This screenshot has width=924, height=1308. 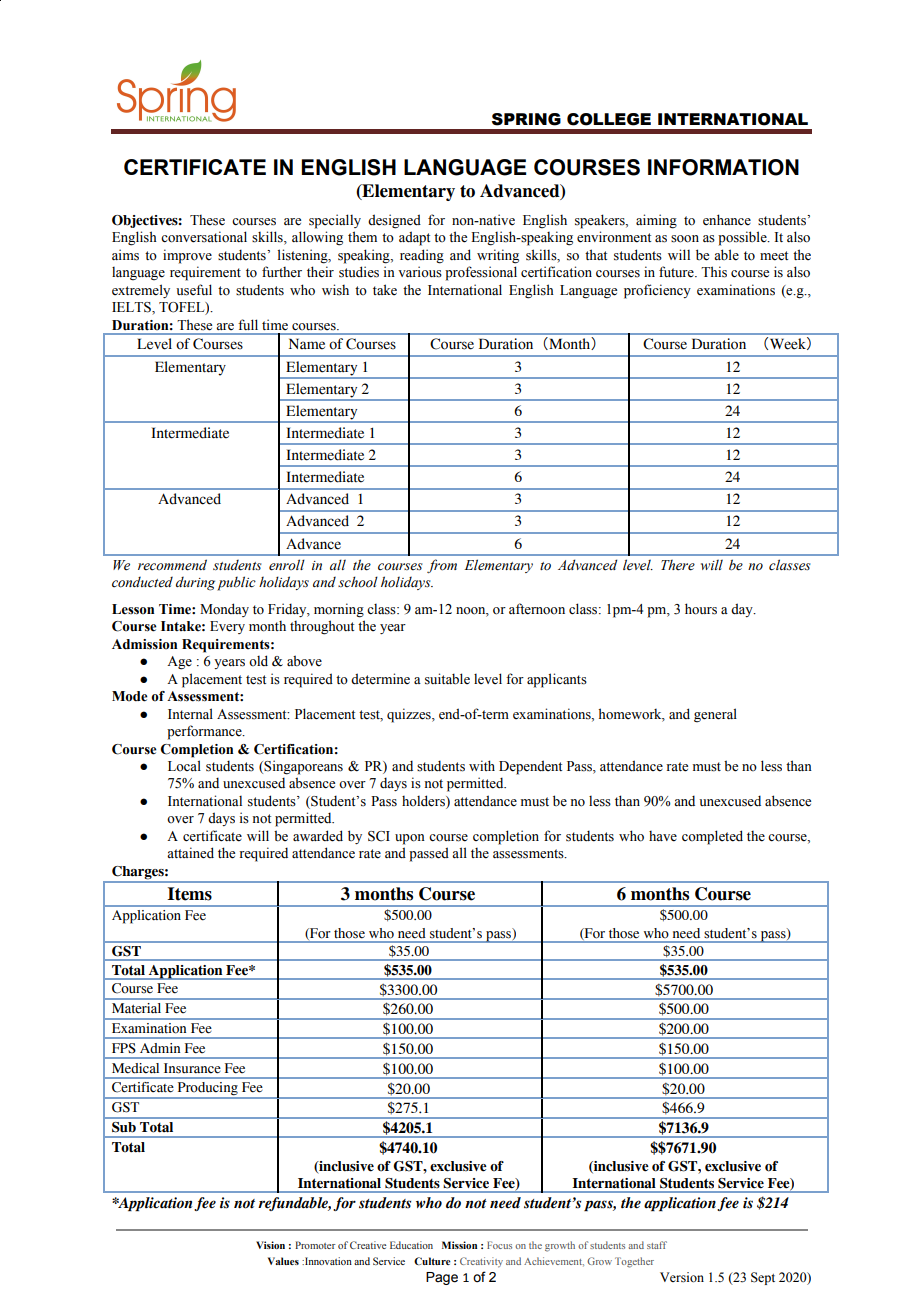 I want to click on staff, so click(x=657, y=1245).
